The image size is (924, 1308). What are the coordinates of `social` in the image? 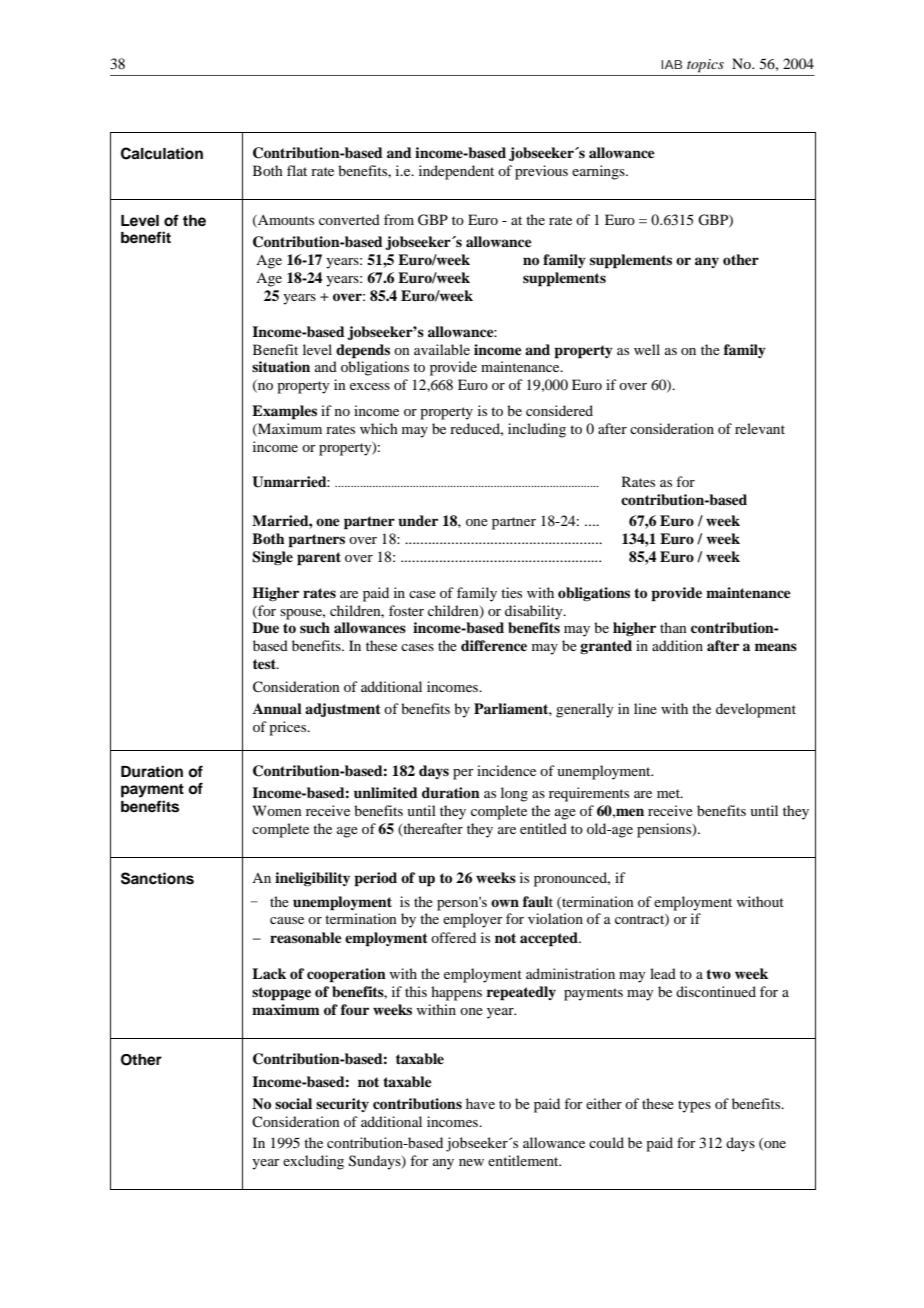 It's located at (293, 1103).
